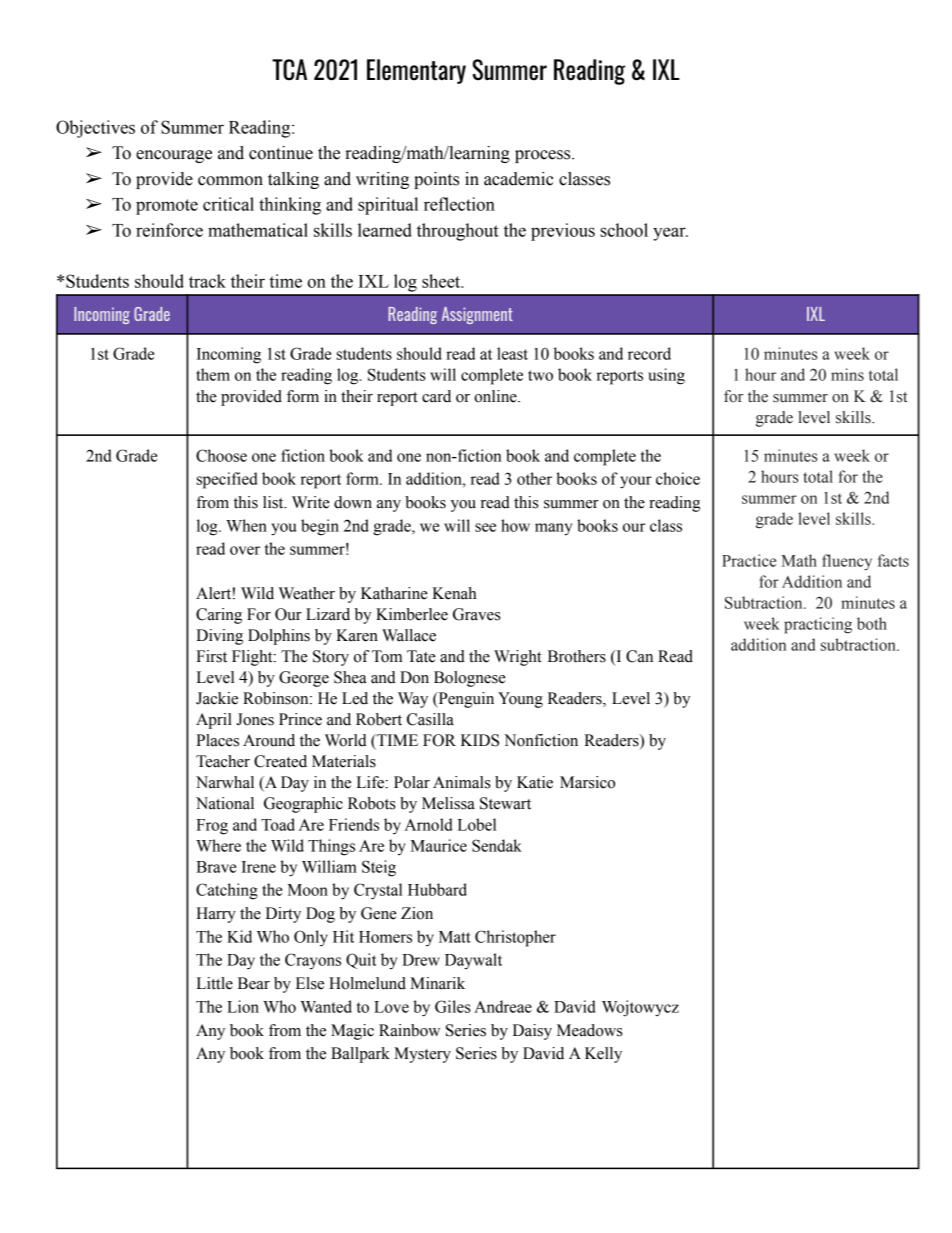  Describe the element at coordinates (749, 560) in the page. I see `Practice` at that location.
